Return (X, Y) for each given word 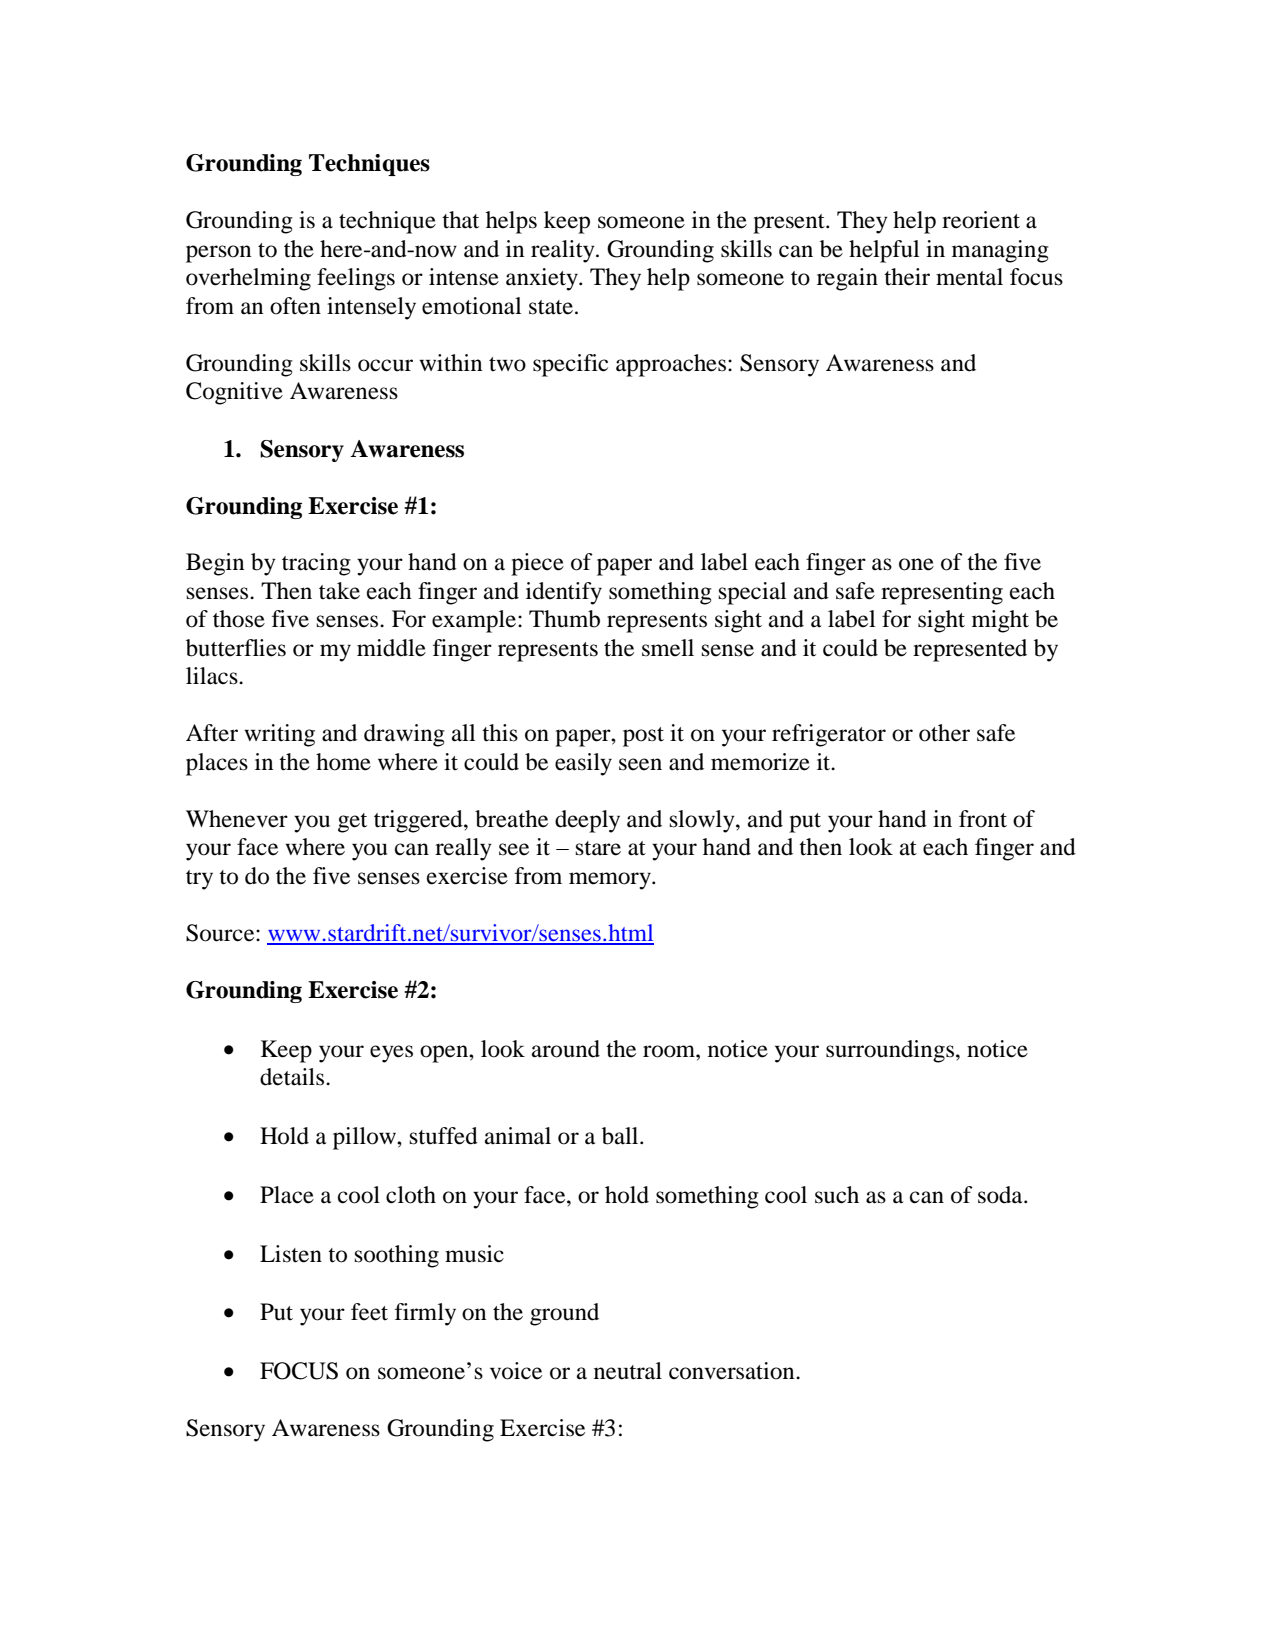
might (1000, 621)
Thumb (564, 619)
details (293, 1077)
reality (564, 251)
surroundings (891, 1051)
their (907, 277)
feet (369, 1312)
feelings (356, 279)
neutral (628, 1371)
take (339, 591)
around (566, 1049)
